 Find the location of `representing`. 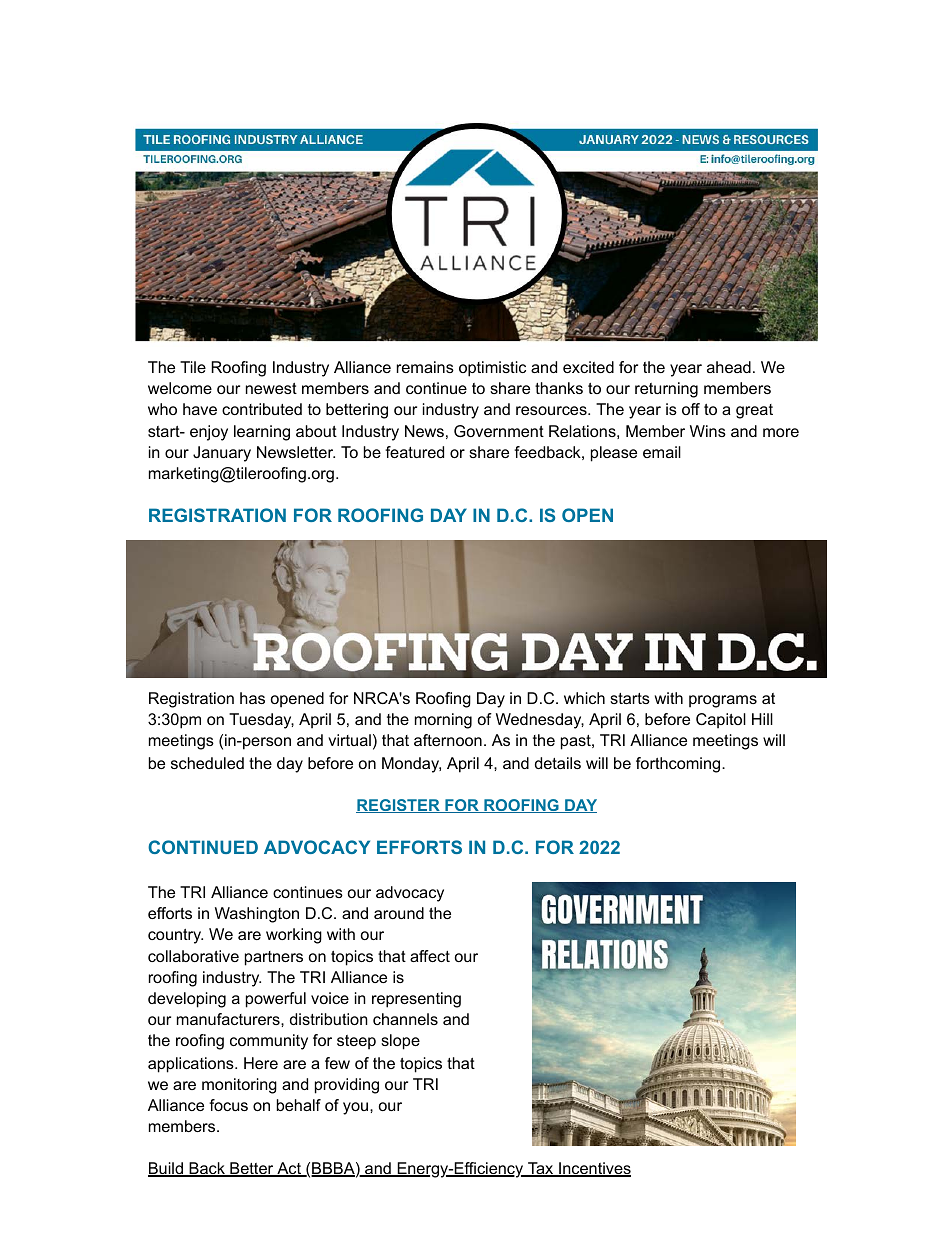

representing is located at coordinates (416, 1000).
